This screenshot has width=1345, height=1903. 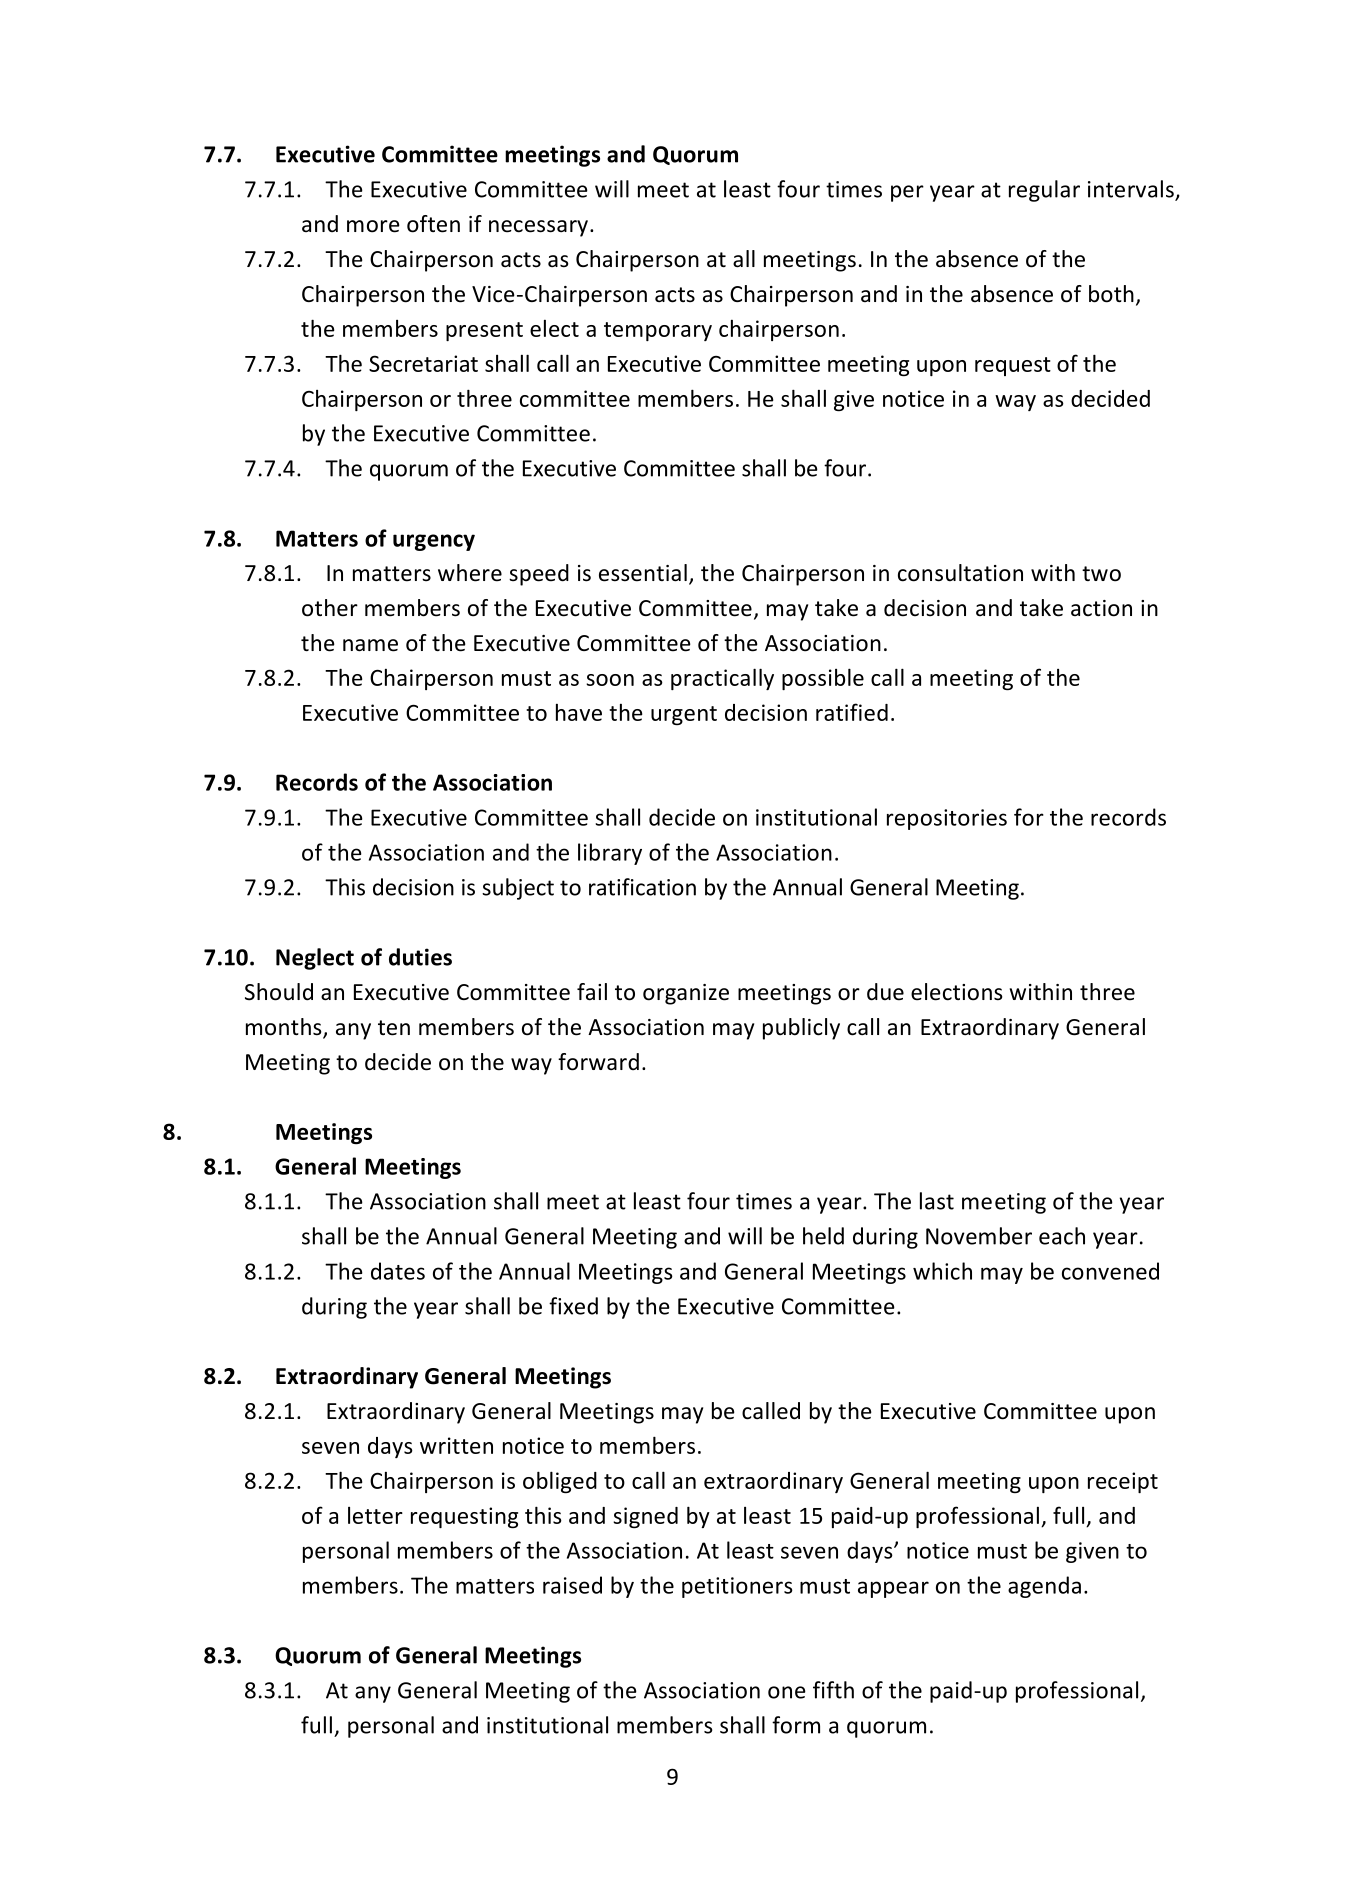 I want to click on action, so click(x=1101, y=608).
